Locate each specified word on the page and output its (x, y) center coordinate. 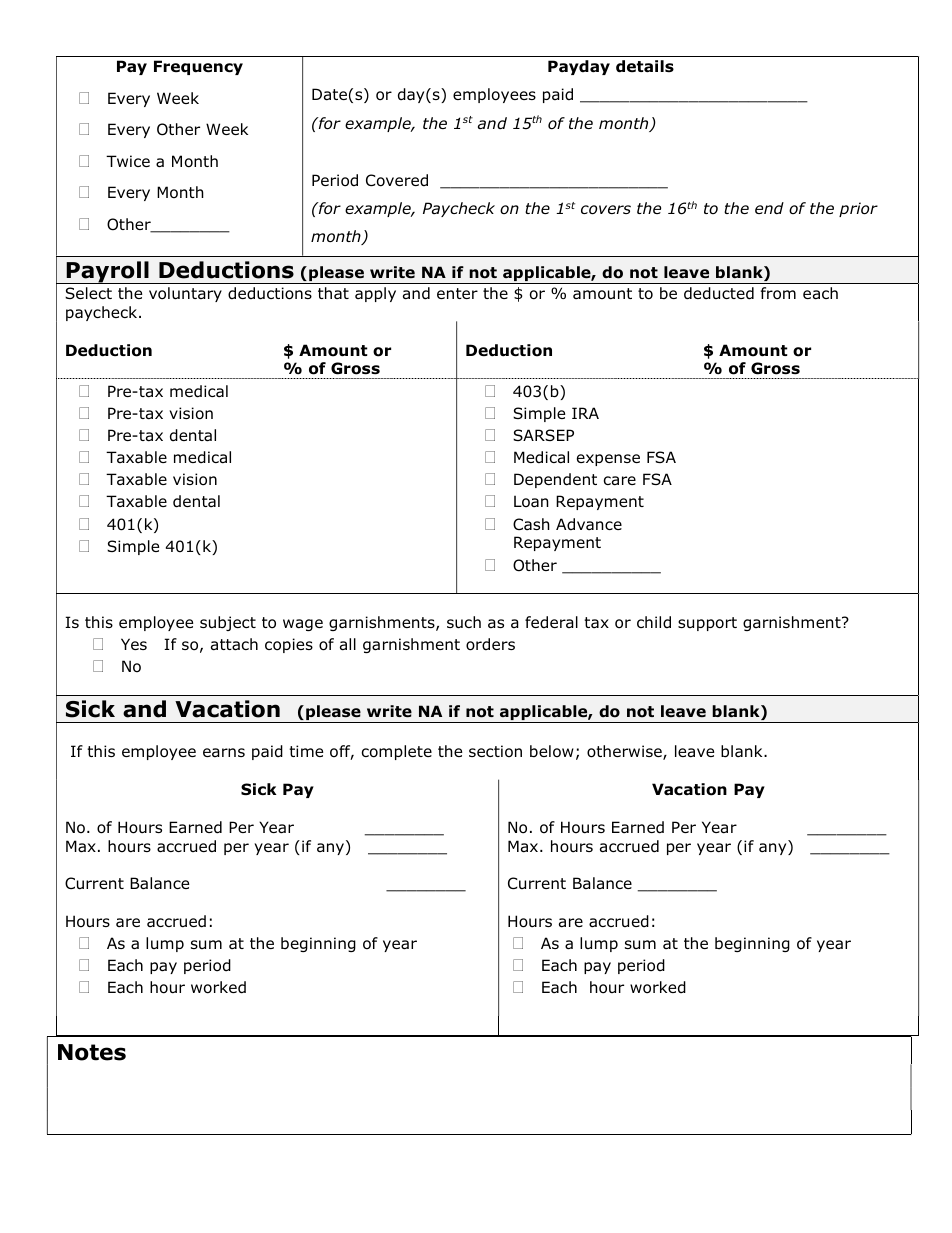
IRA (585, 413)
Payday (579, 67)
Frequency (198, 67)
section (495, 751)
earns (224, 752)
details (645, 66)
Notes (92, 1052)
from (778, 293)
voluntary (185, 294)
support (707, 624)
